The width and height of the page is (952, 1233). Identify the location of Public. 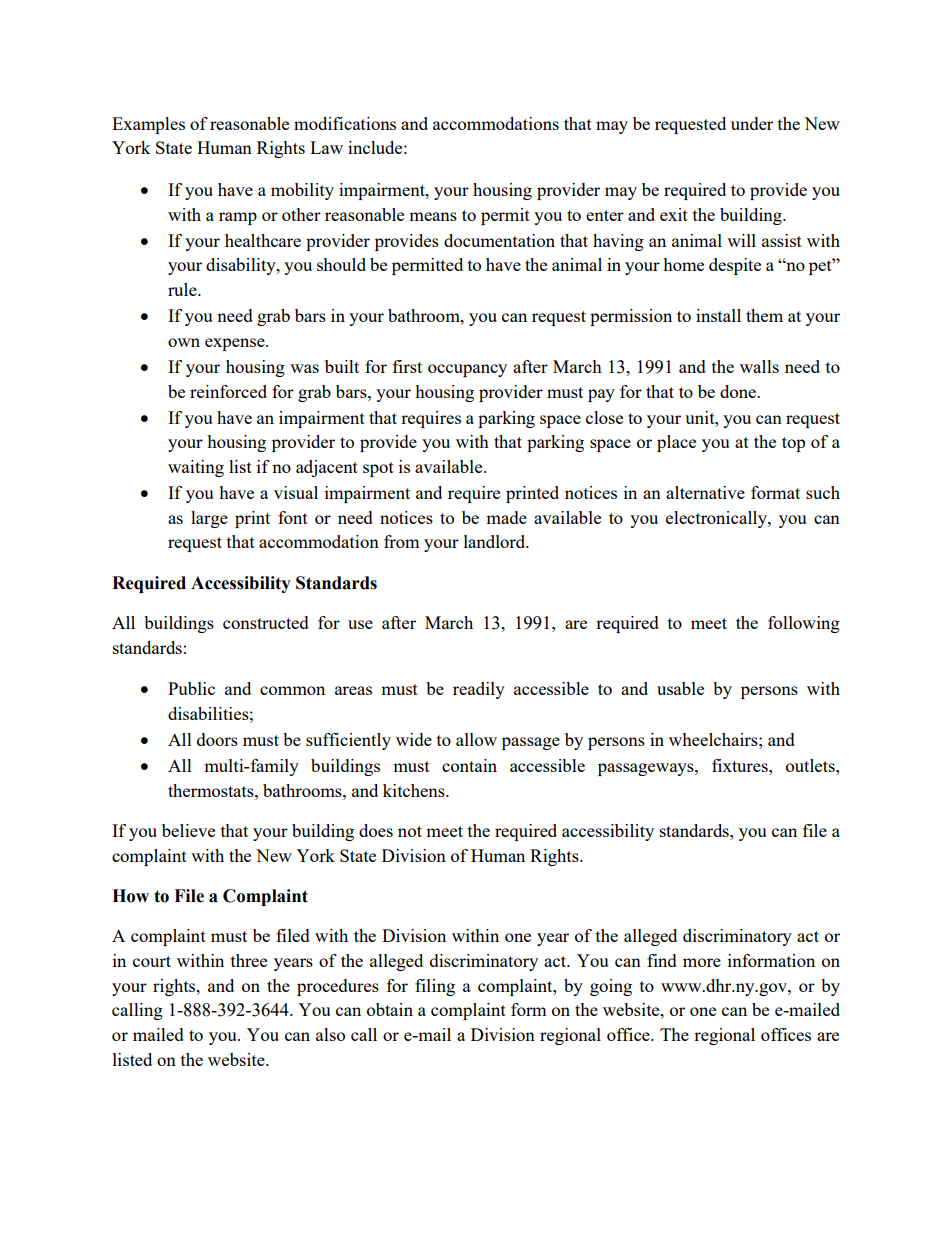
(191, 688).
